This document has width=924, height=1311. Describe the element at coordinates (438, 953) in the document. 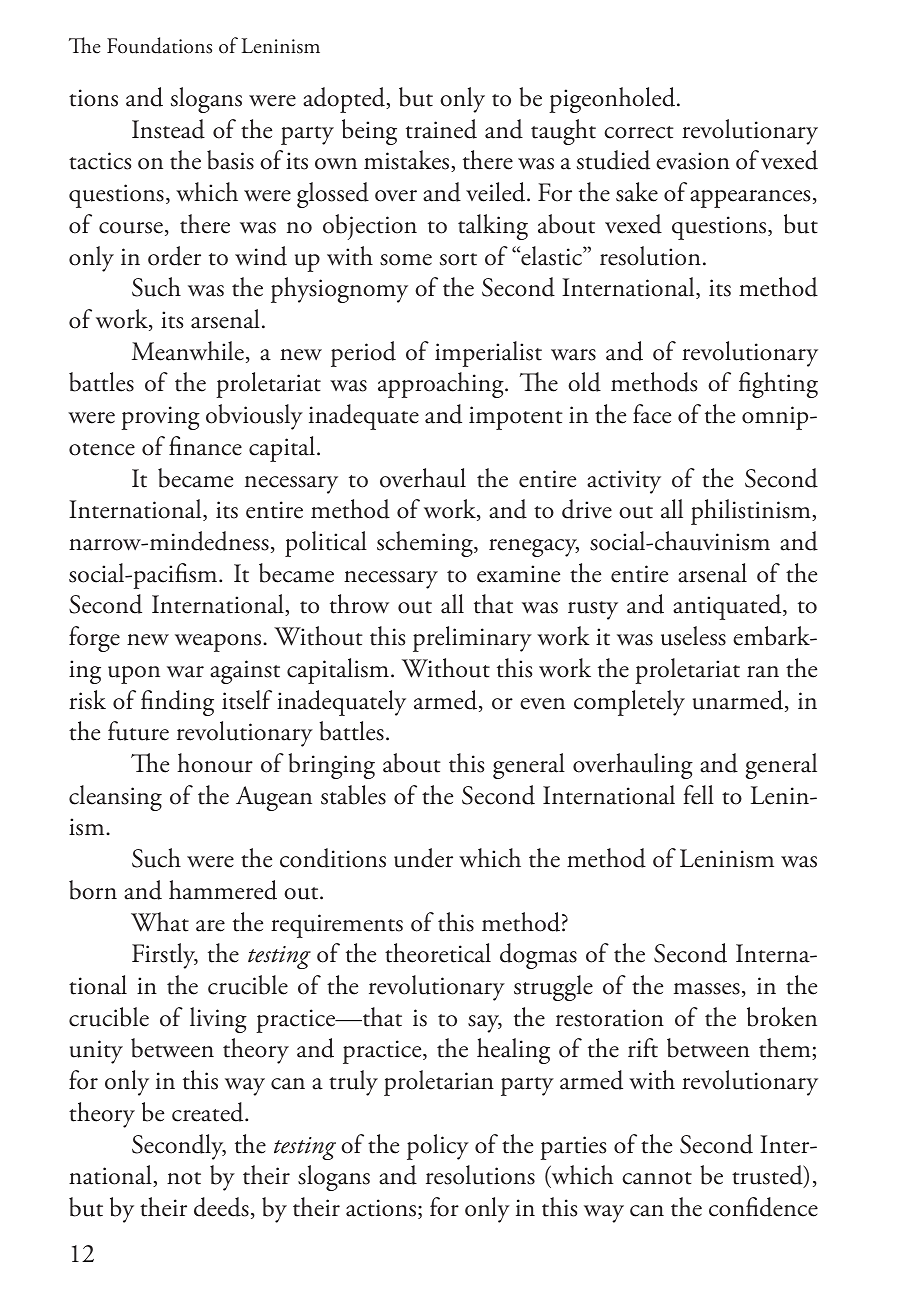

I see `theoretical` at that location.
